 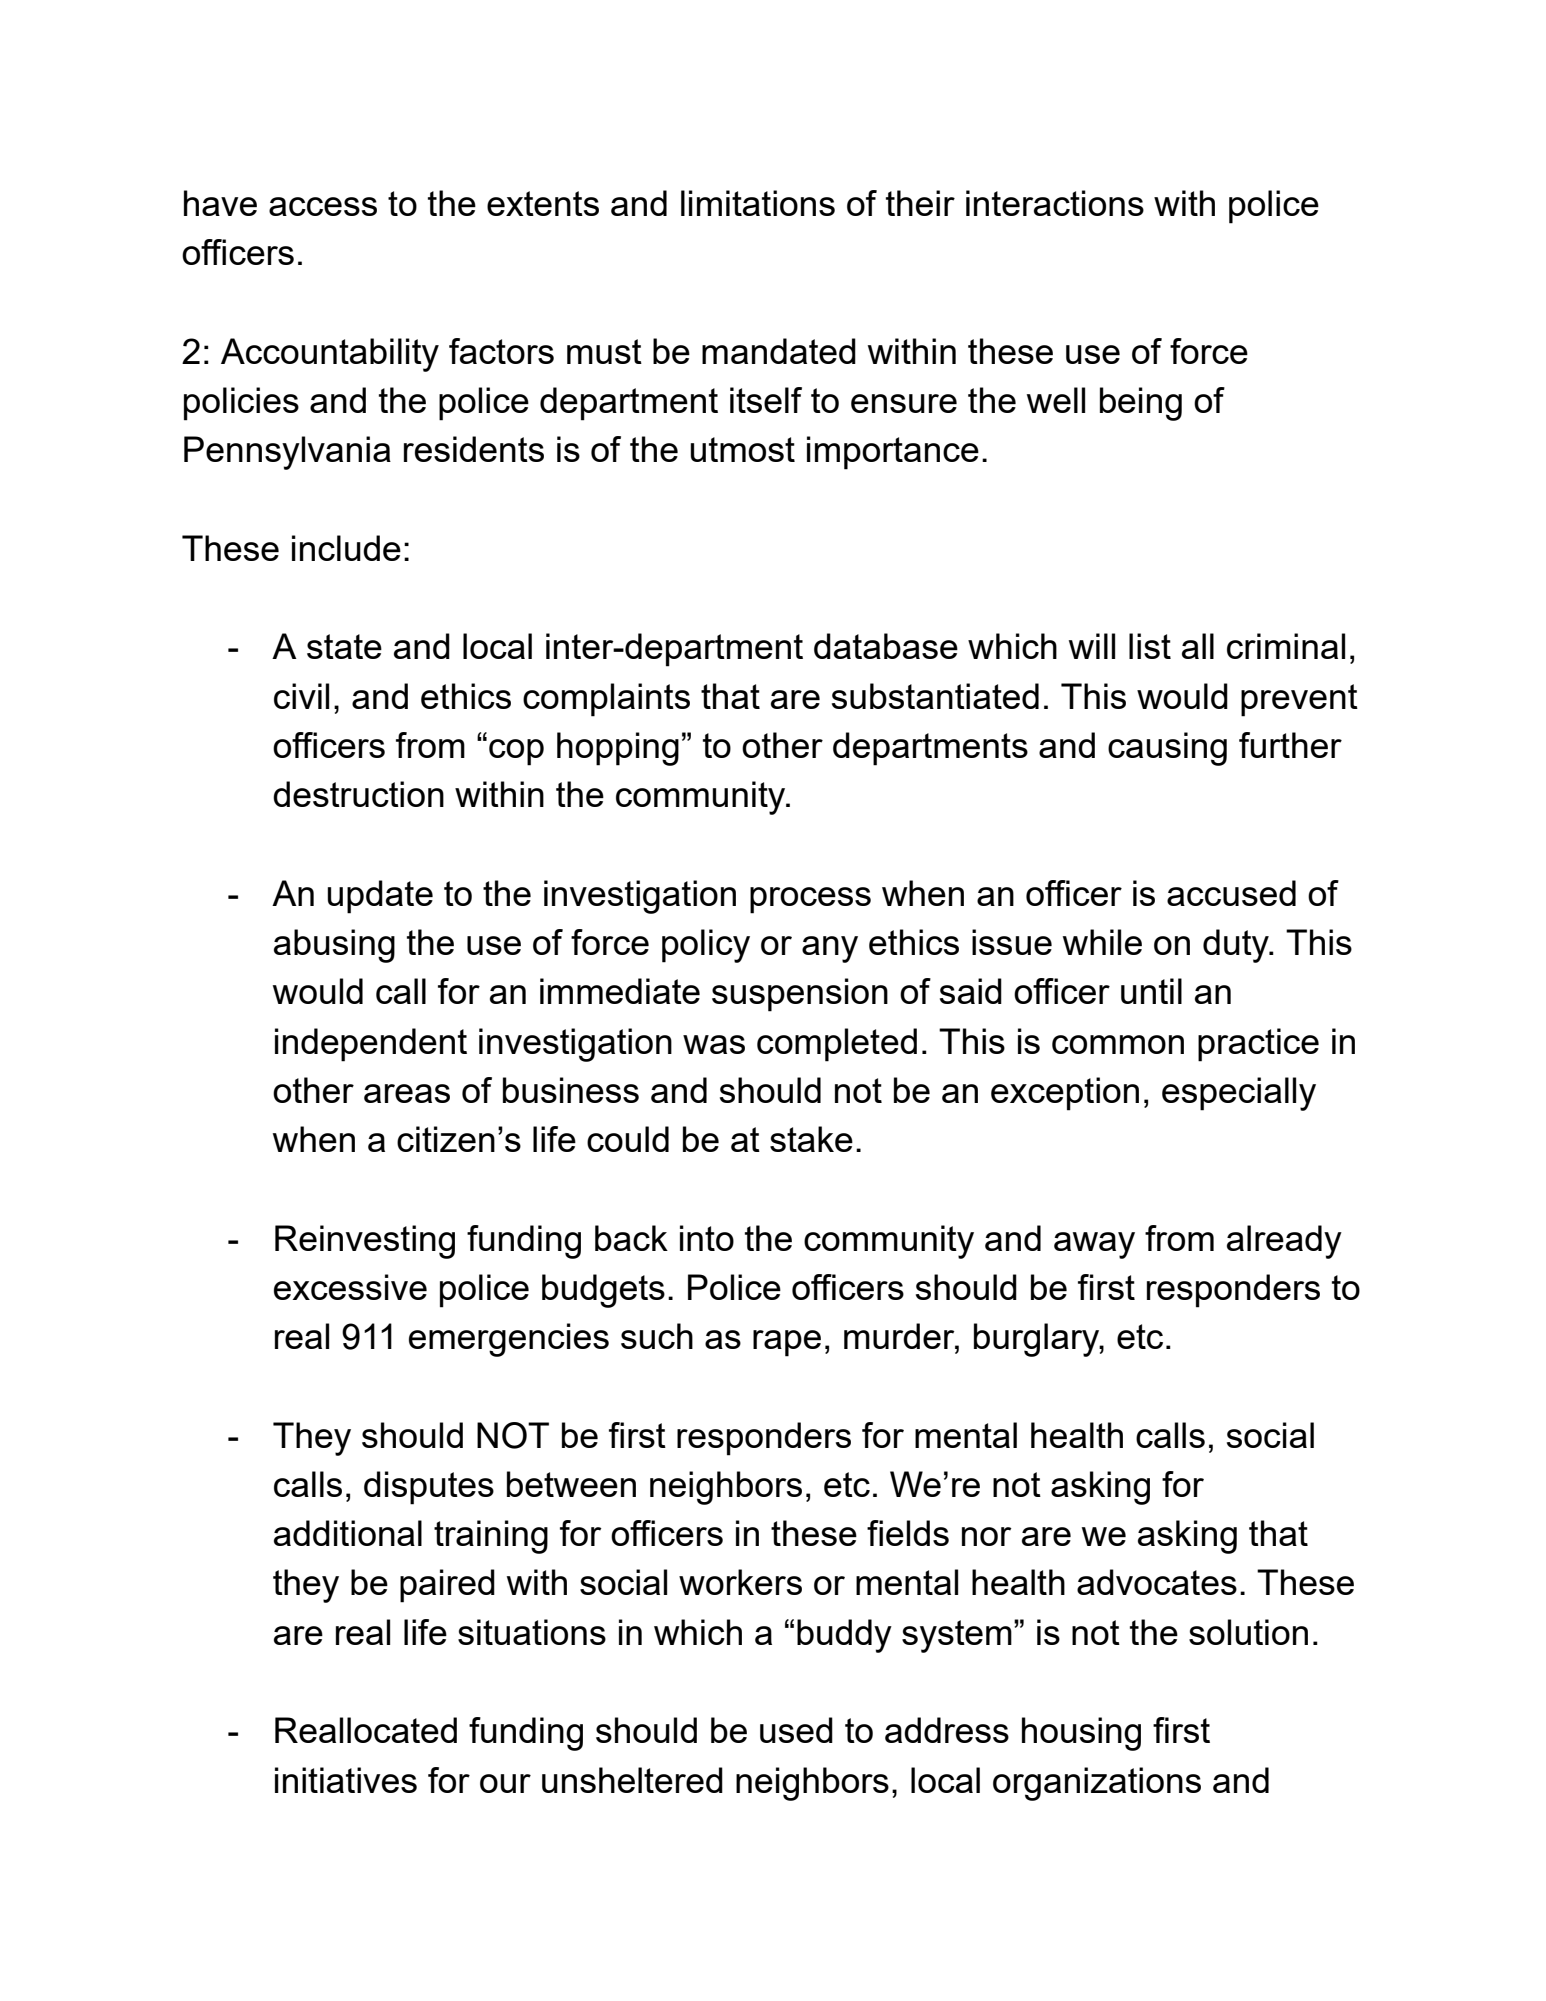 I want to click on being, so click(x=1141, y=404).
